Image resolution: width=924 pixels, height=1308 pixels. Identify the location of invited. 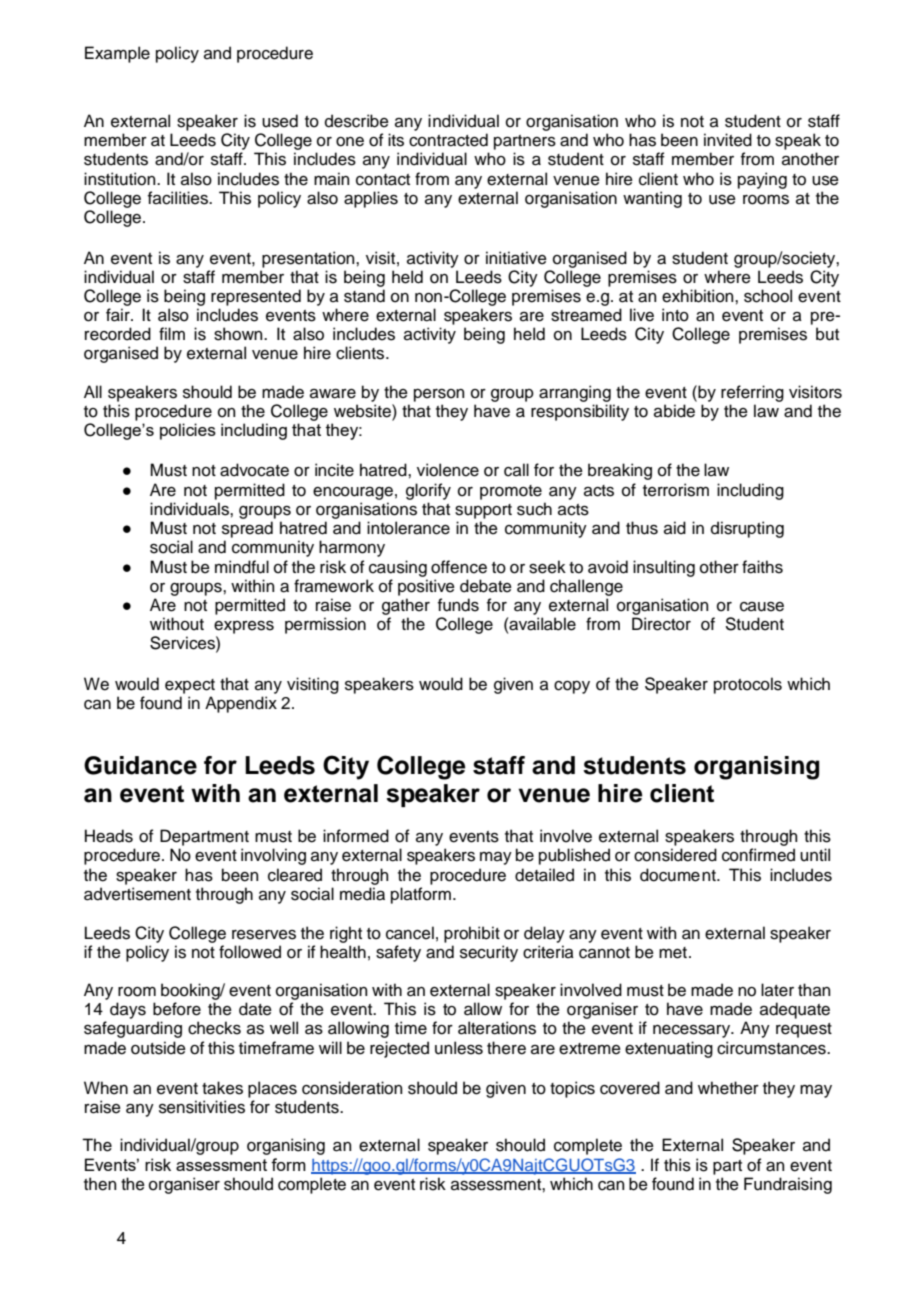
(728, 140).
